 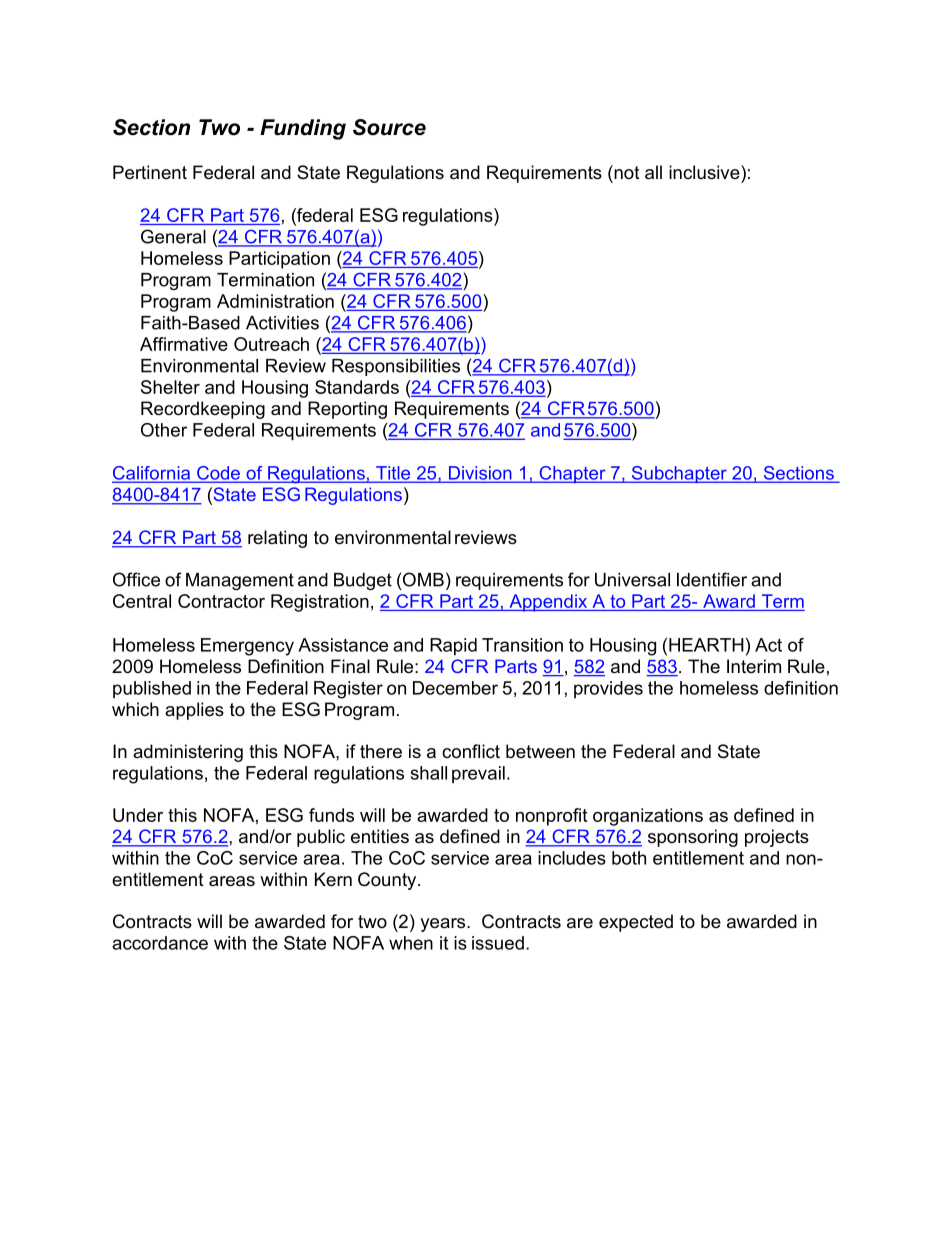 What do you see at coordinates (150, 172) in the document?
I see `Pertinent` at bounding box center [150, 172].
